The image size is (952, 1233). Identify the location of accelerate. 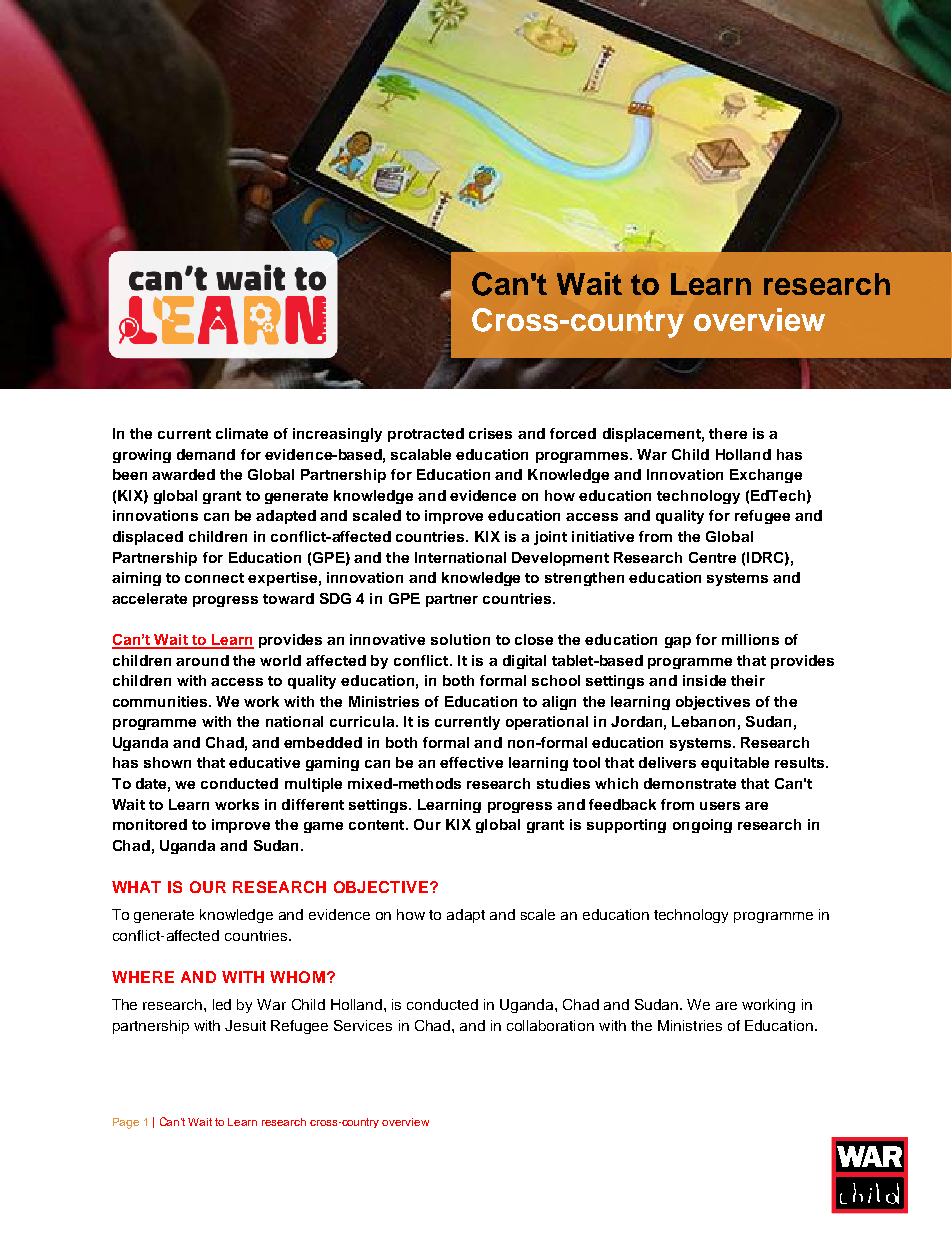
(149, 598).
